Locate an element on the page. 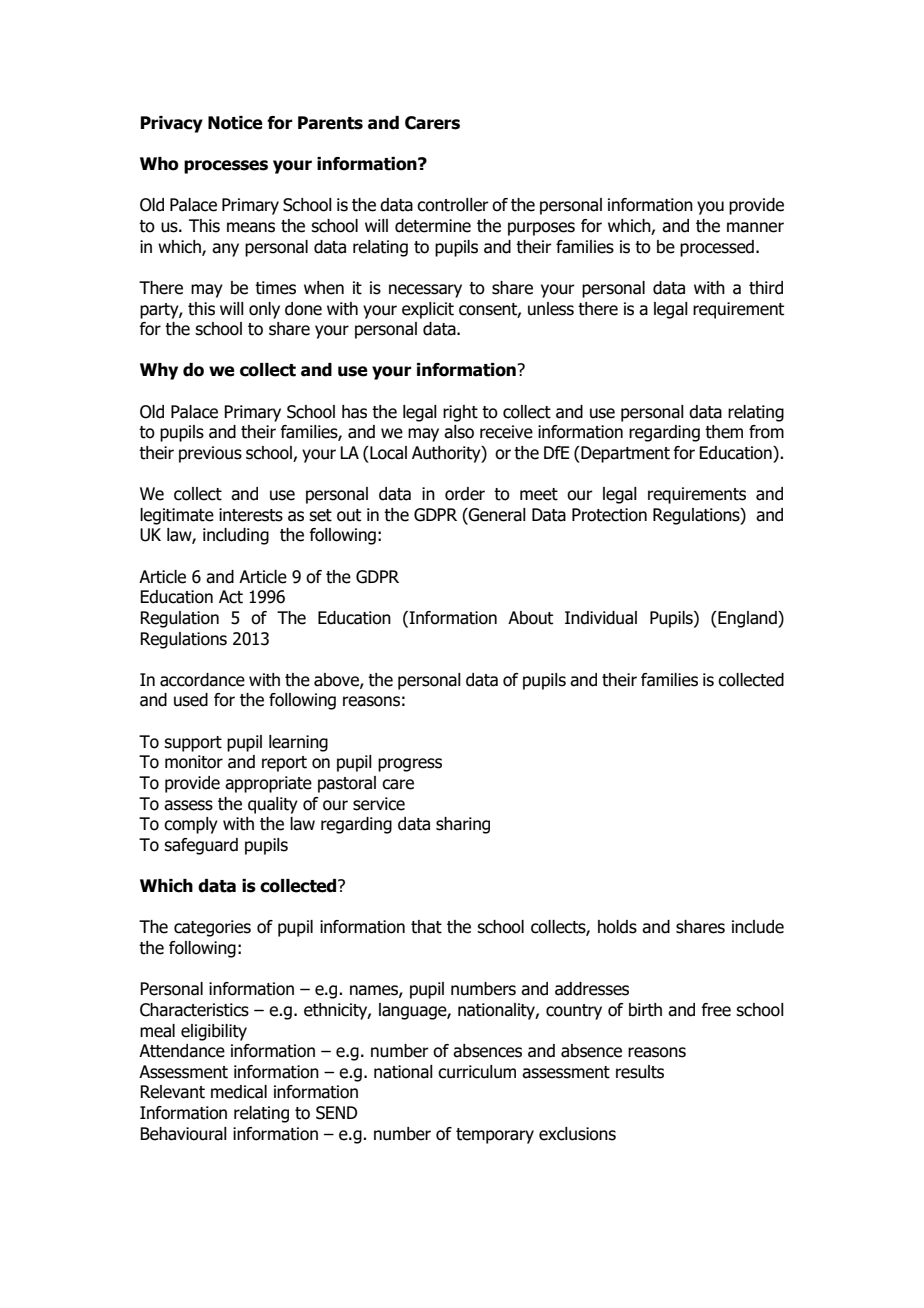 The height and width of the document is (1308, 924). controller is located at coordinates (453, 205).
